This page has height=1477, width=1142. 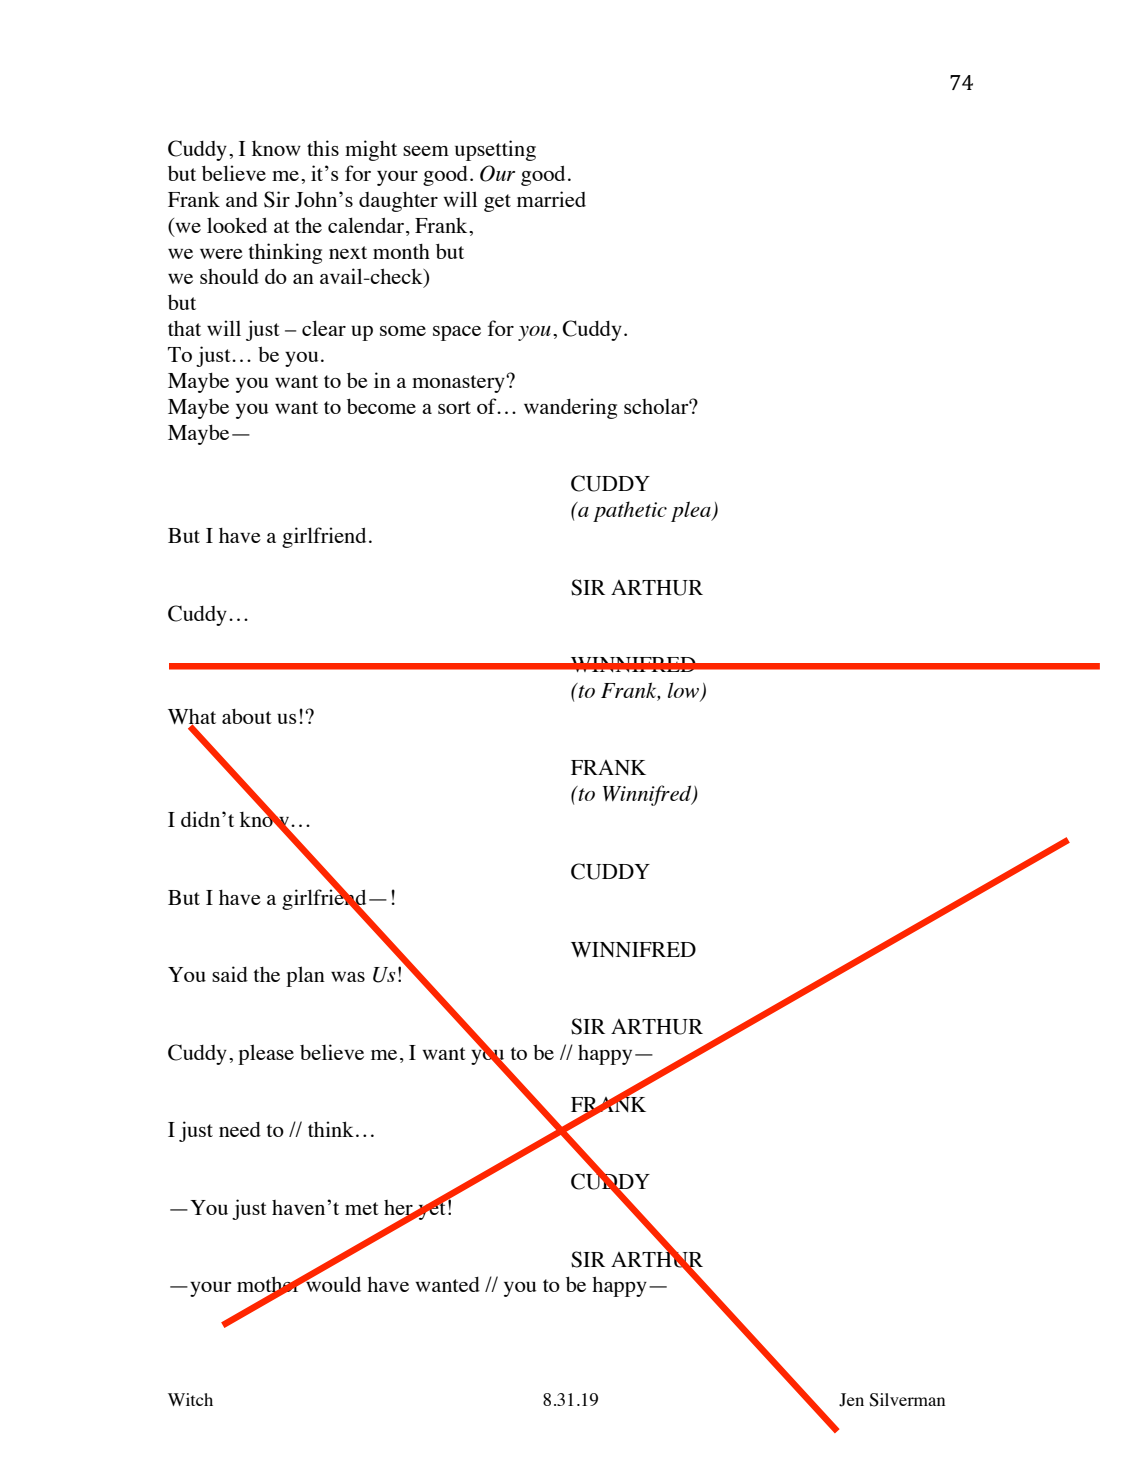 I want to click on married, so click(x=551, y=199).
